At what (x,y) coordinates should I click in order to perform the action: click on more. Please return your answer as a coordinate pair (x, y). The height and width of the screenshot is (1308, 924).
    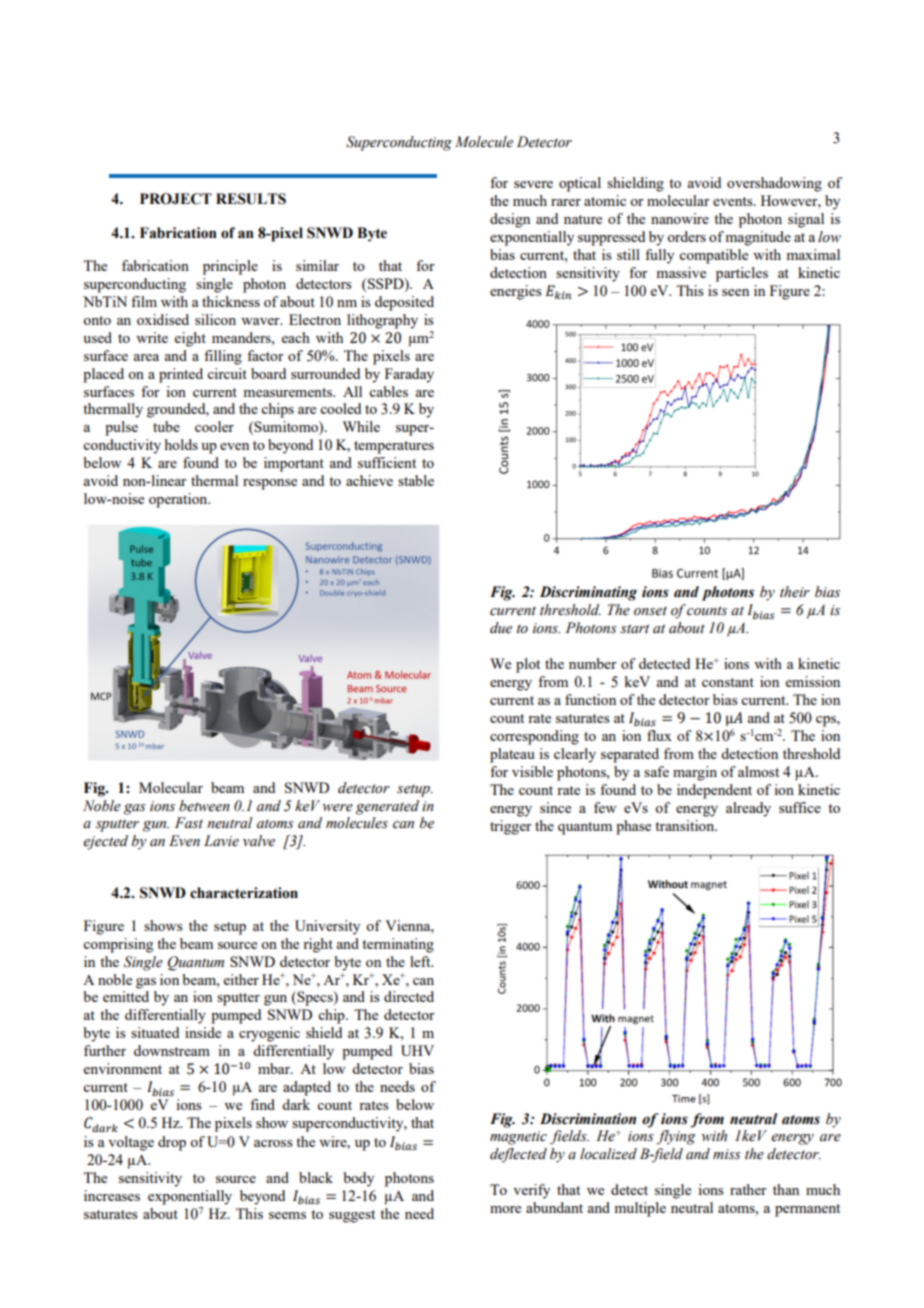
    Looking at the image, I should click on (505, 1209).
